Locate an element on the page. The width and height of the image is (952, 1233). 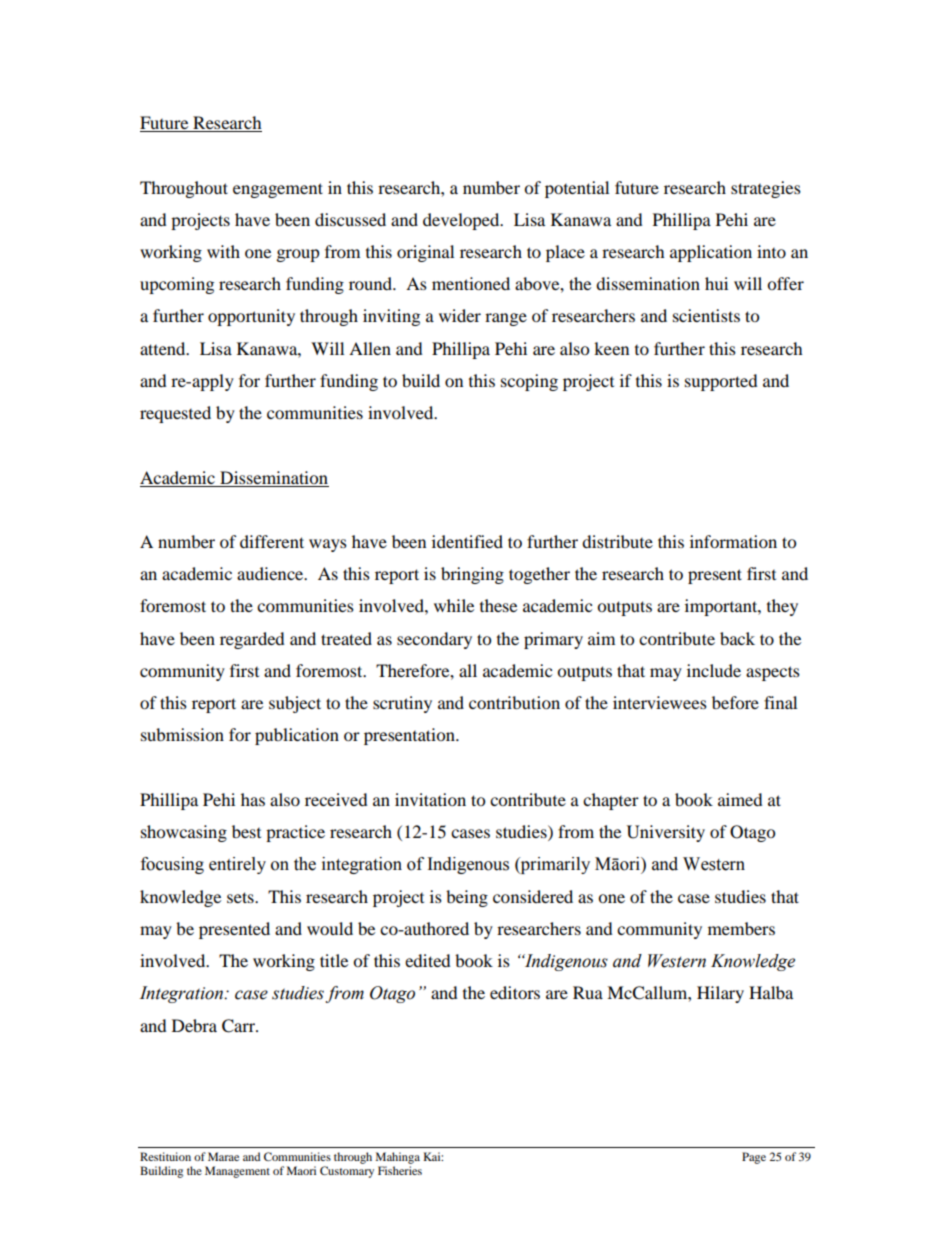
include is located at coordinates (714, 670).
